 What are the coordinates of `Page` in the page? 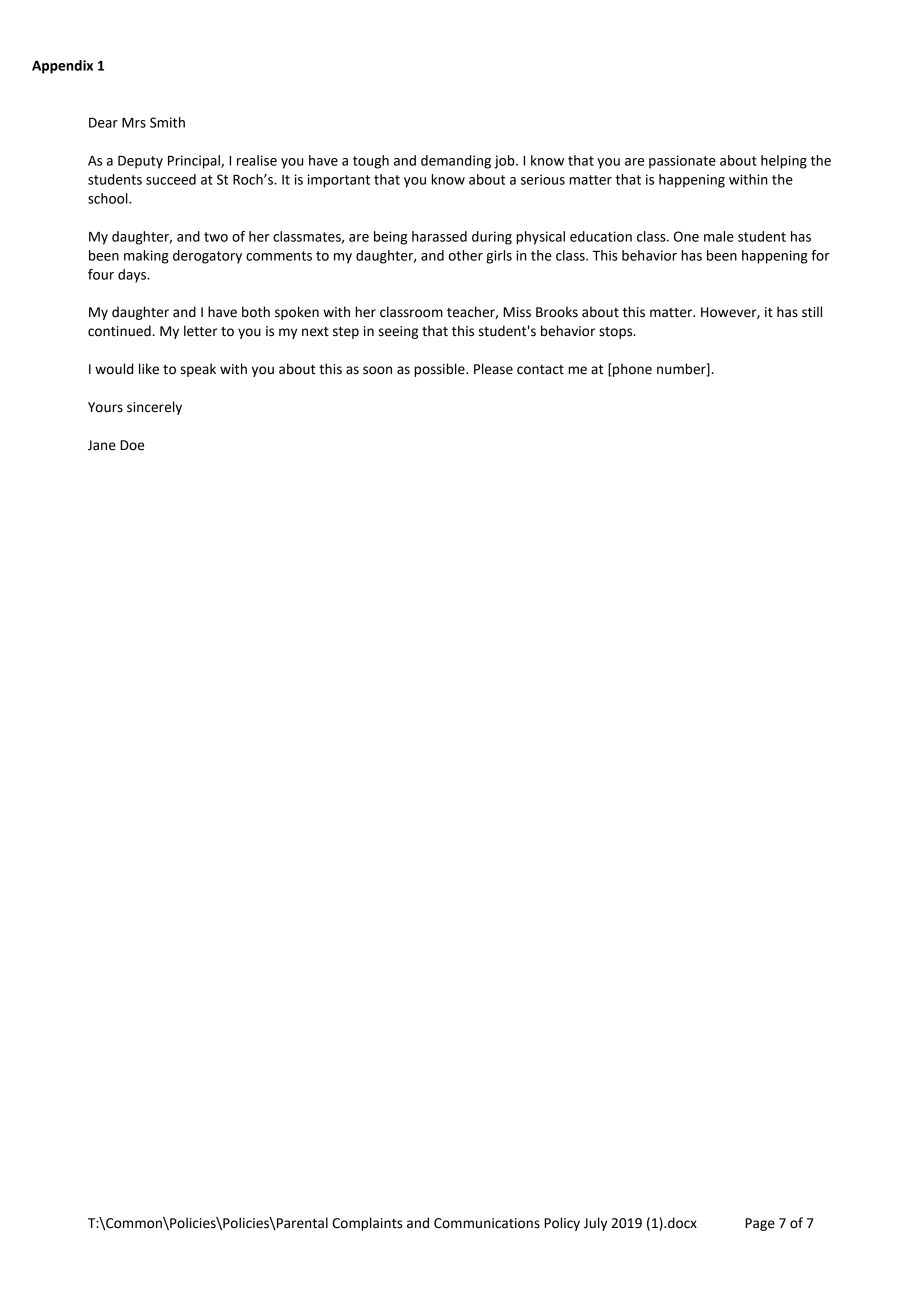 It's located at (760, 1224).
